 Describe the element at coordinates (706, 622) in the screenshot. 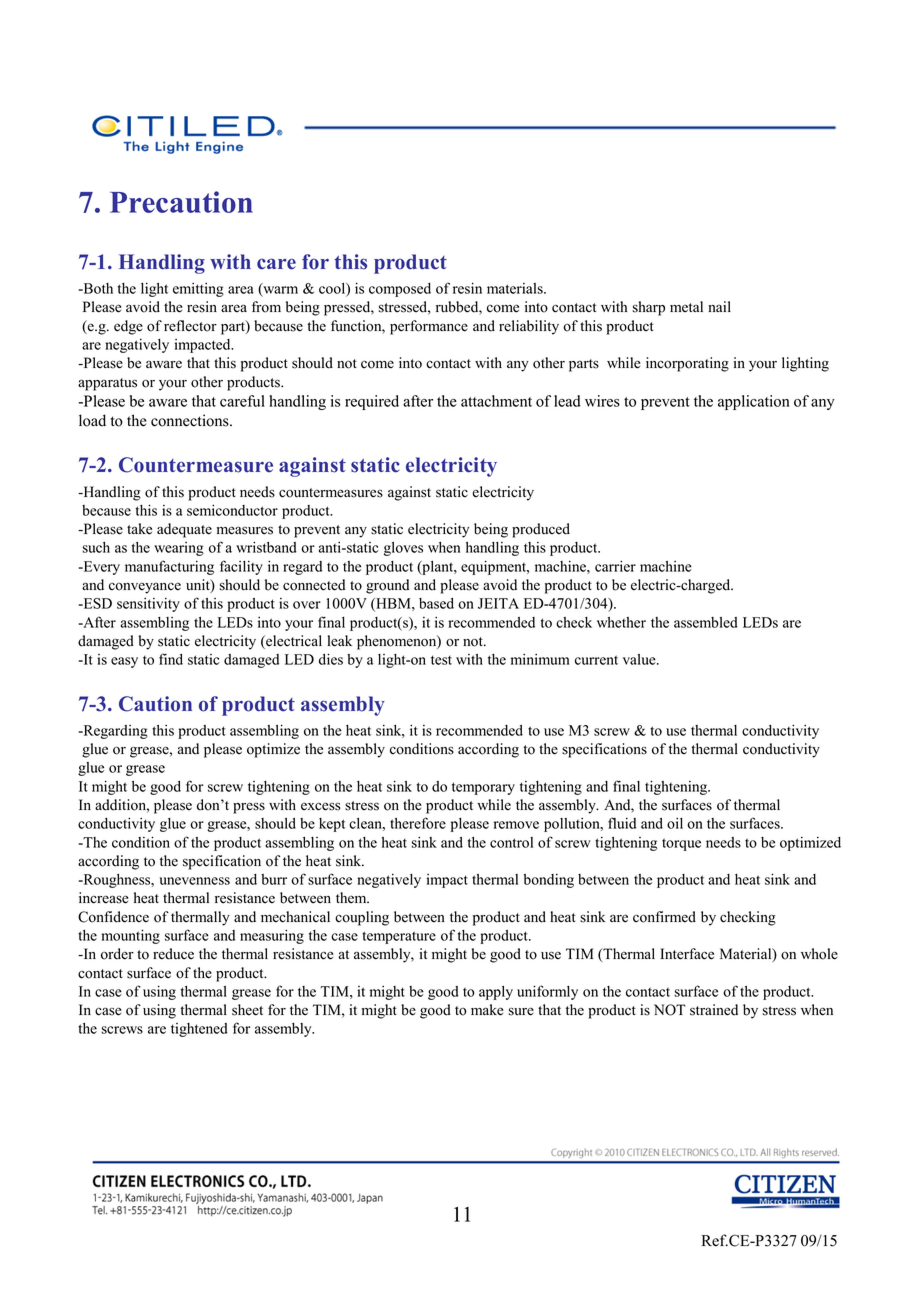

I see `assembled` at that location.
